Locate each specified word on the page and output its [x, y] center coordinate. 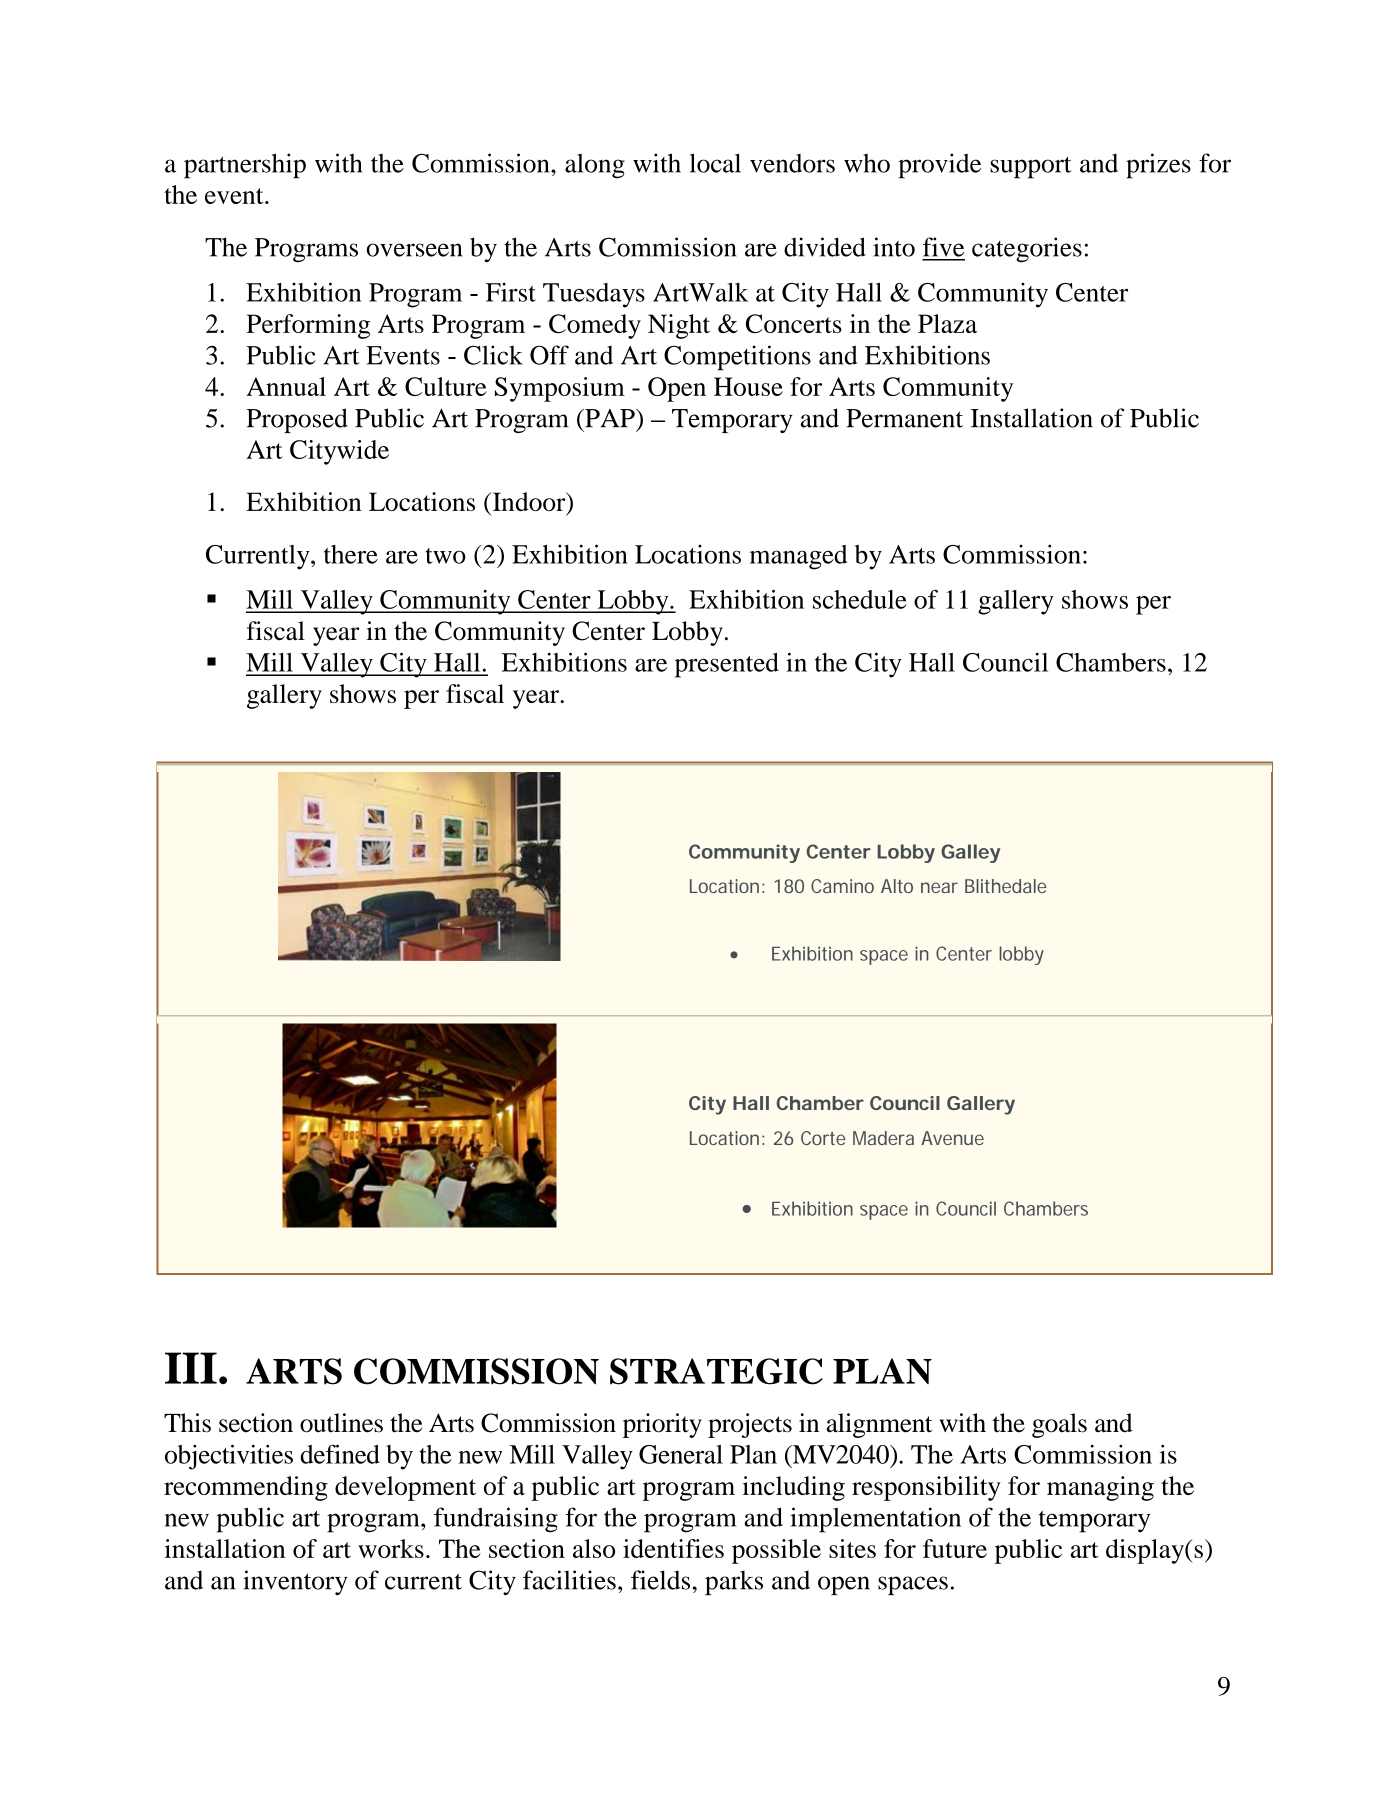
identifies [673, 1548]
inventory [295, 1582]
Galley [970, 853]
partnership [245, 166]
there [351, 554]
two [445, 556]
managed [798, 557]
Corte [823, 1138]
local [715, 163]
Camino [842, 886]
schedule [860, 599]
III [191, 1368]
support [1030, 167]
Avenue [952, 1138]
